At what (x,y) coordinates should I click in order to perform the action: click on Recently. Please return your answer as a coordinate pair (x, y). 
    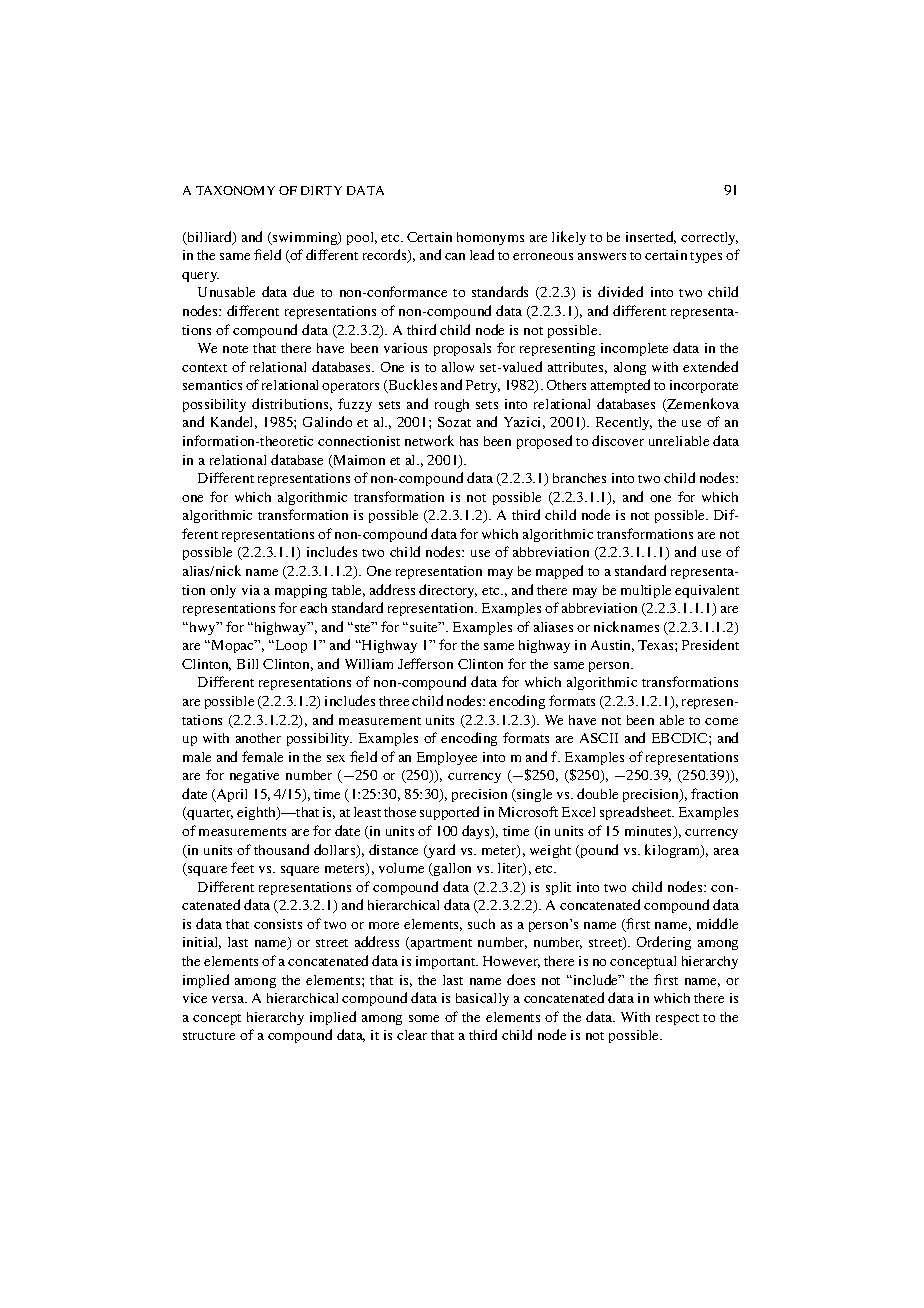
    Looking at the image, I should click on (624, 423).
